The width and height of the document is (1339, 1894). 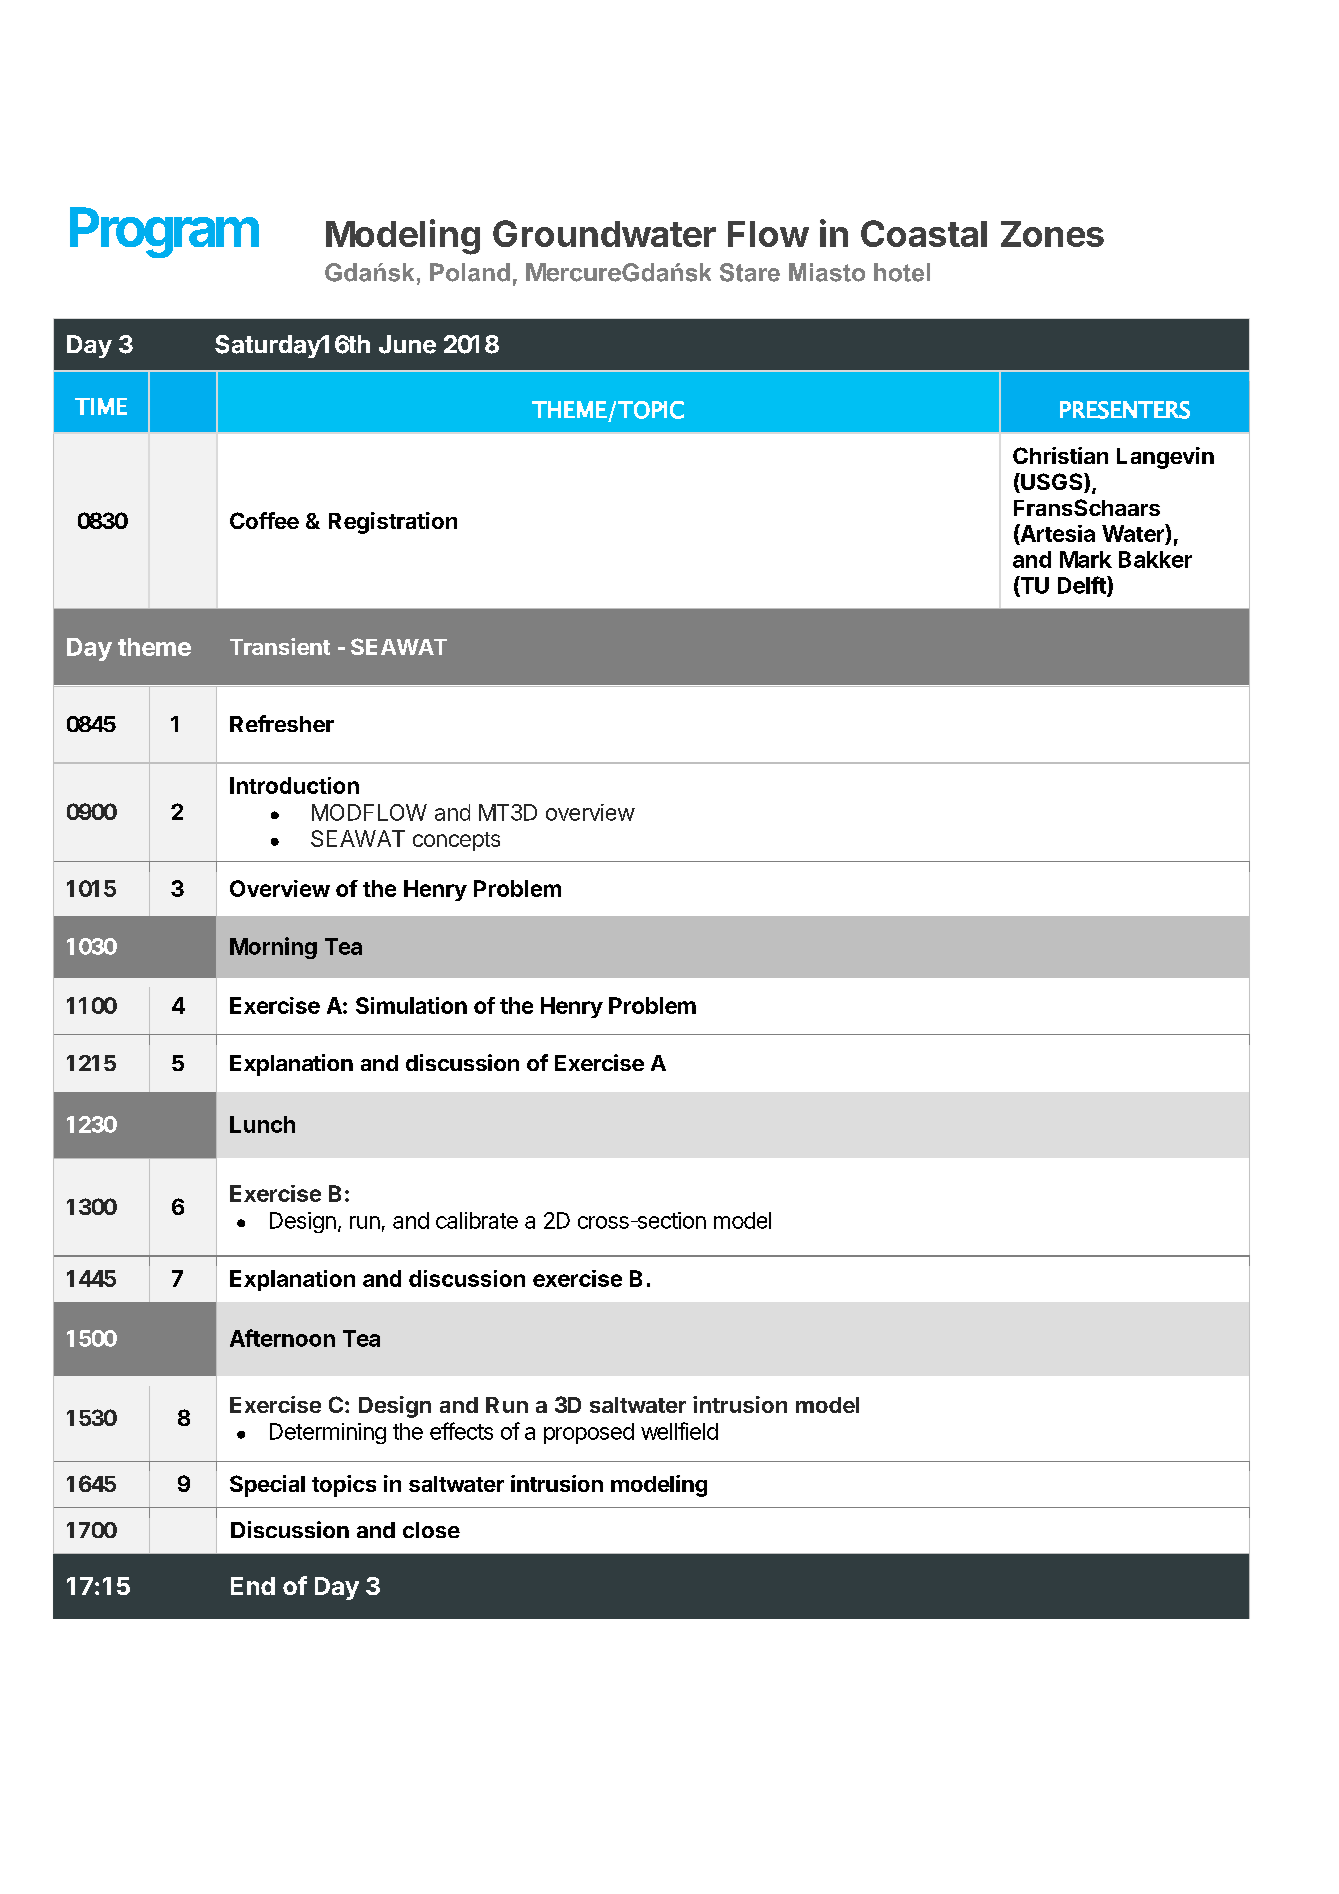 I want to click on Morning, so click(x=273, y=948).
